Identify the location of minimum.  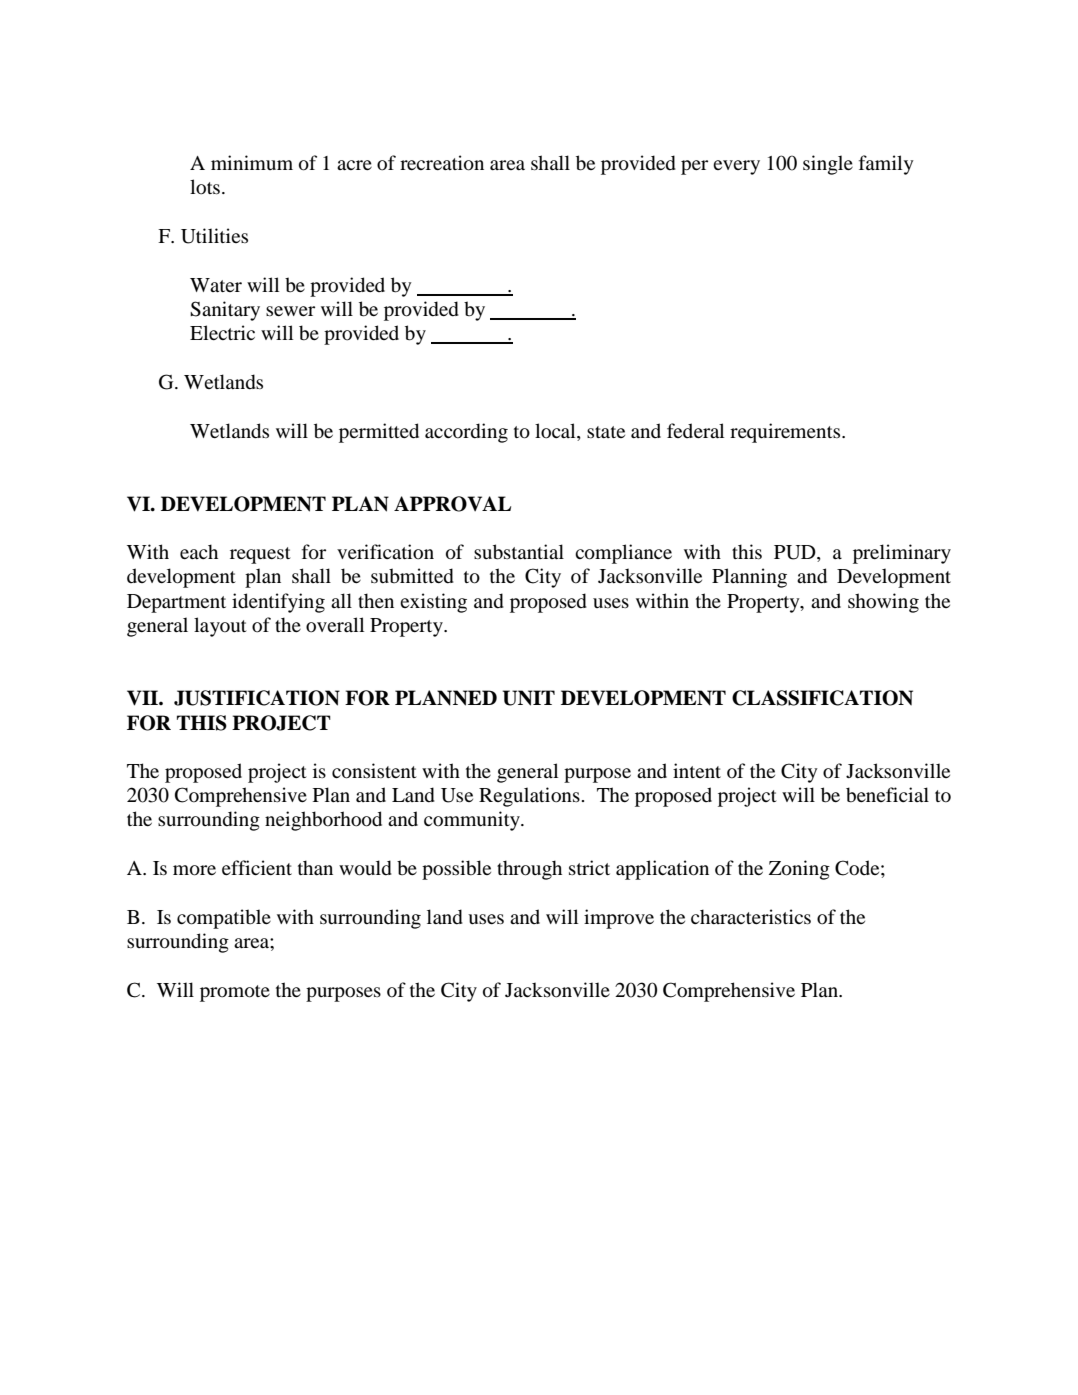
(252, 162).
